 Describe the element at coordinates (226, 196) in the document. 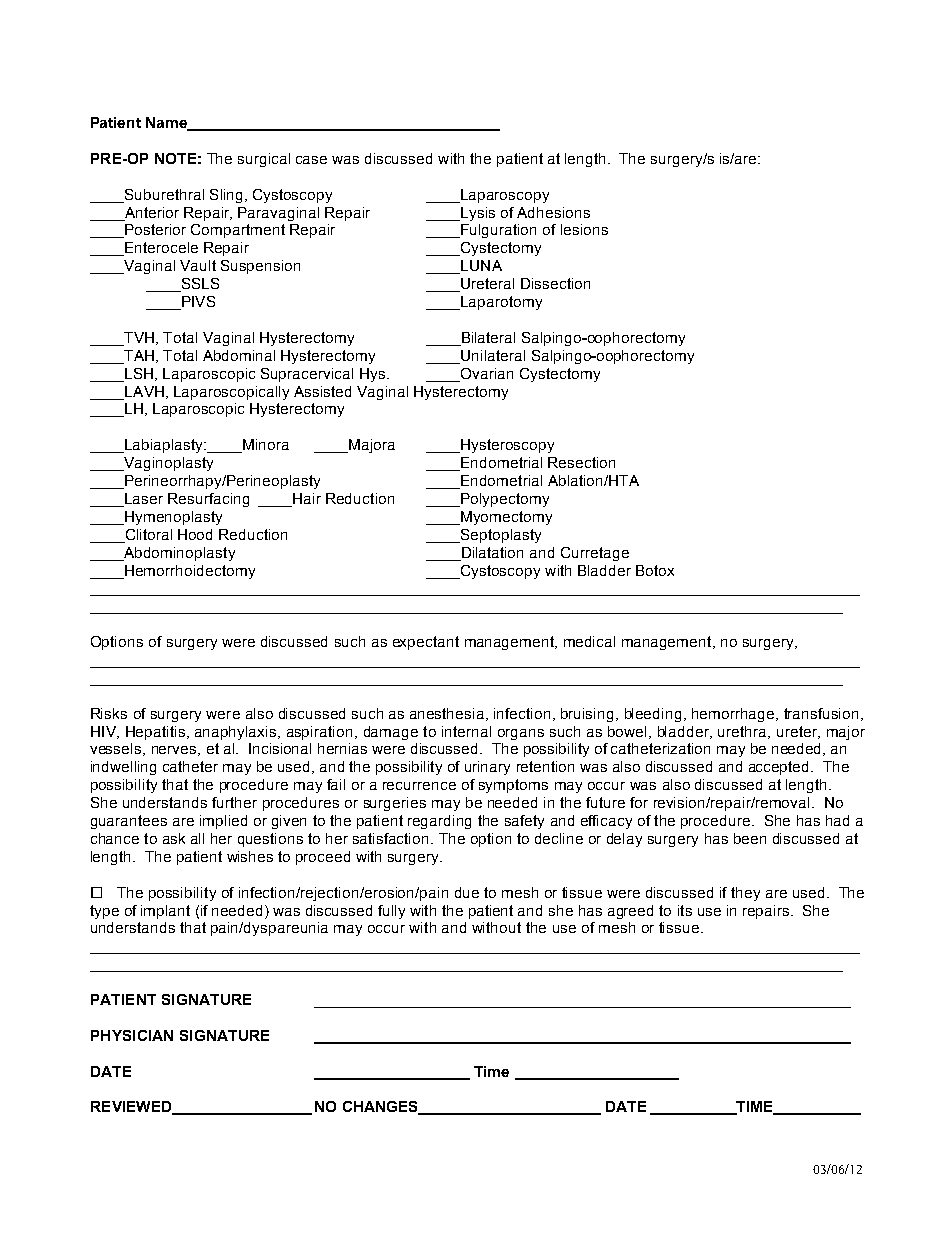

I see `Sling` at that location.
